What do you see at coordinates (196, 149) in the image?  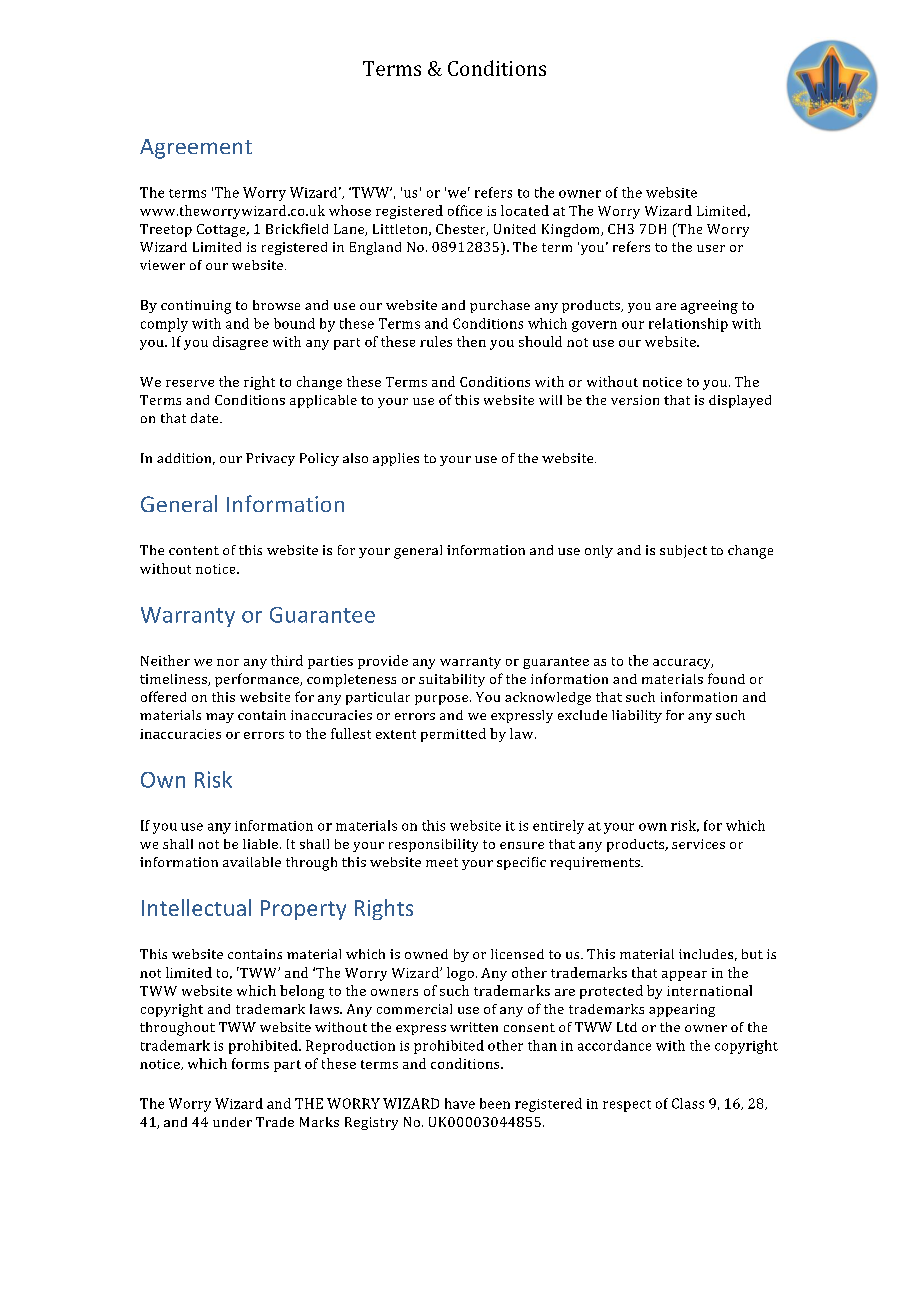 I see `Agreement` at bounding box center [196, 149].
